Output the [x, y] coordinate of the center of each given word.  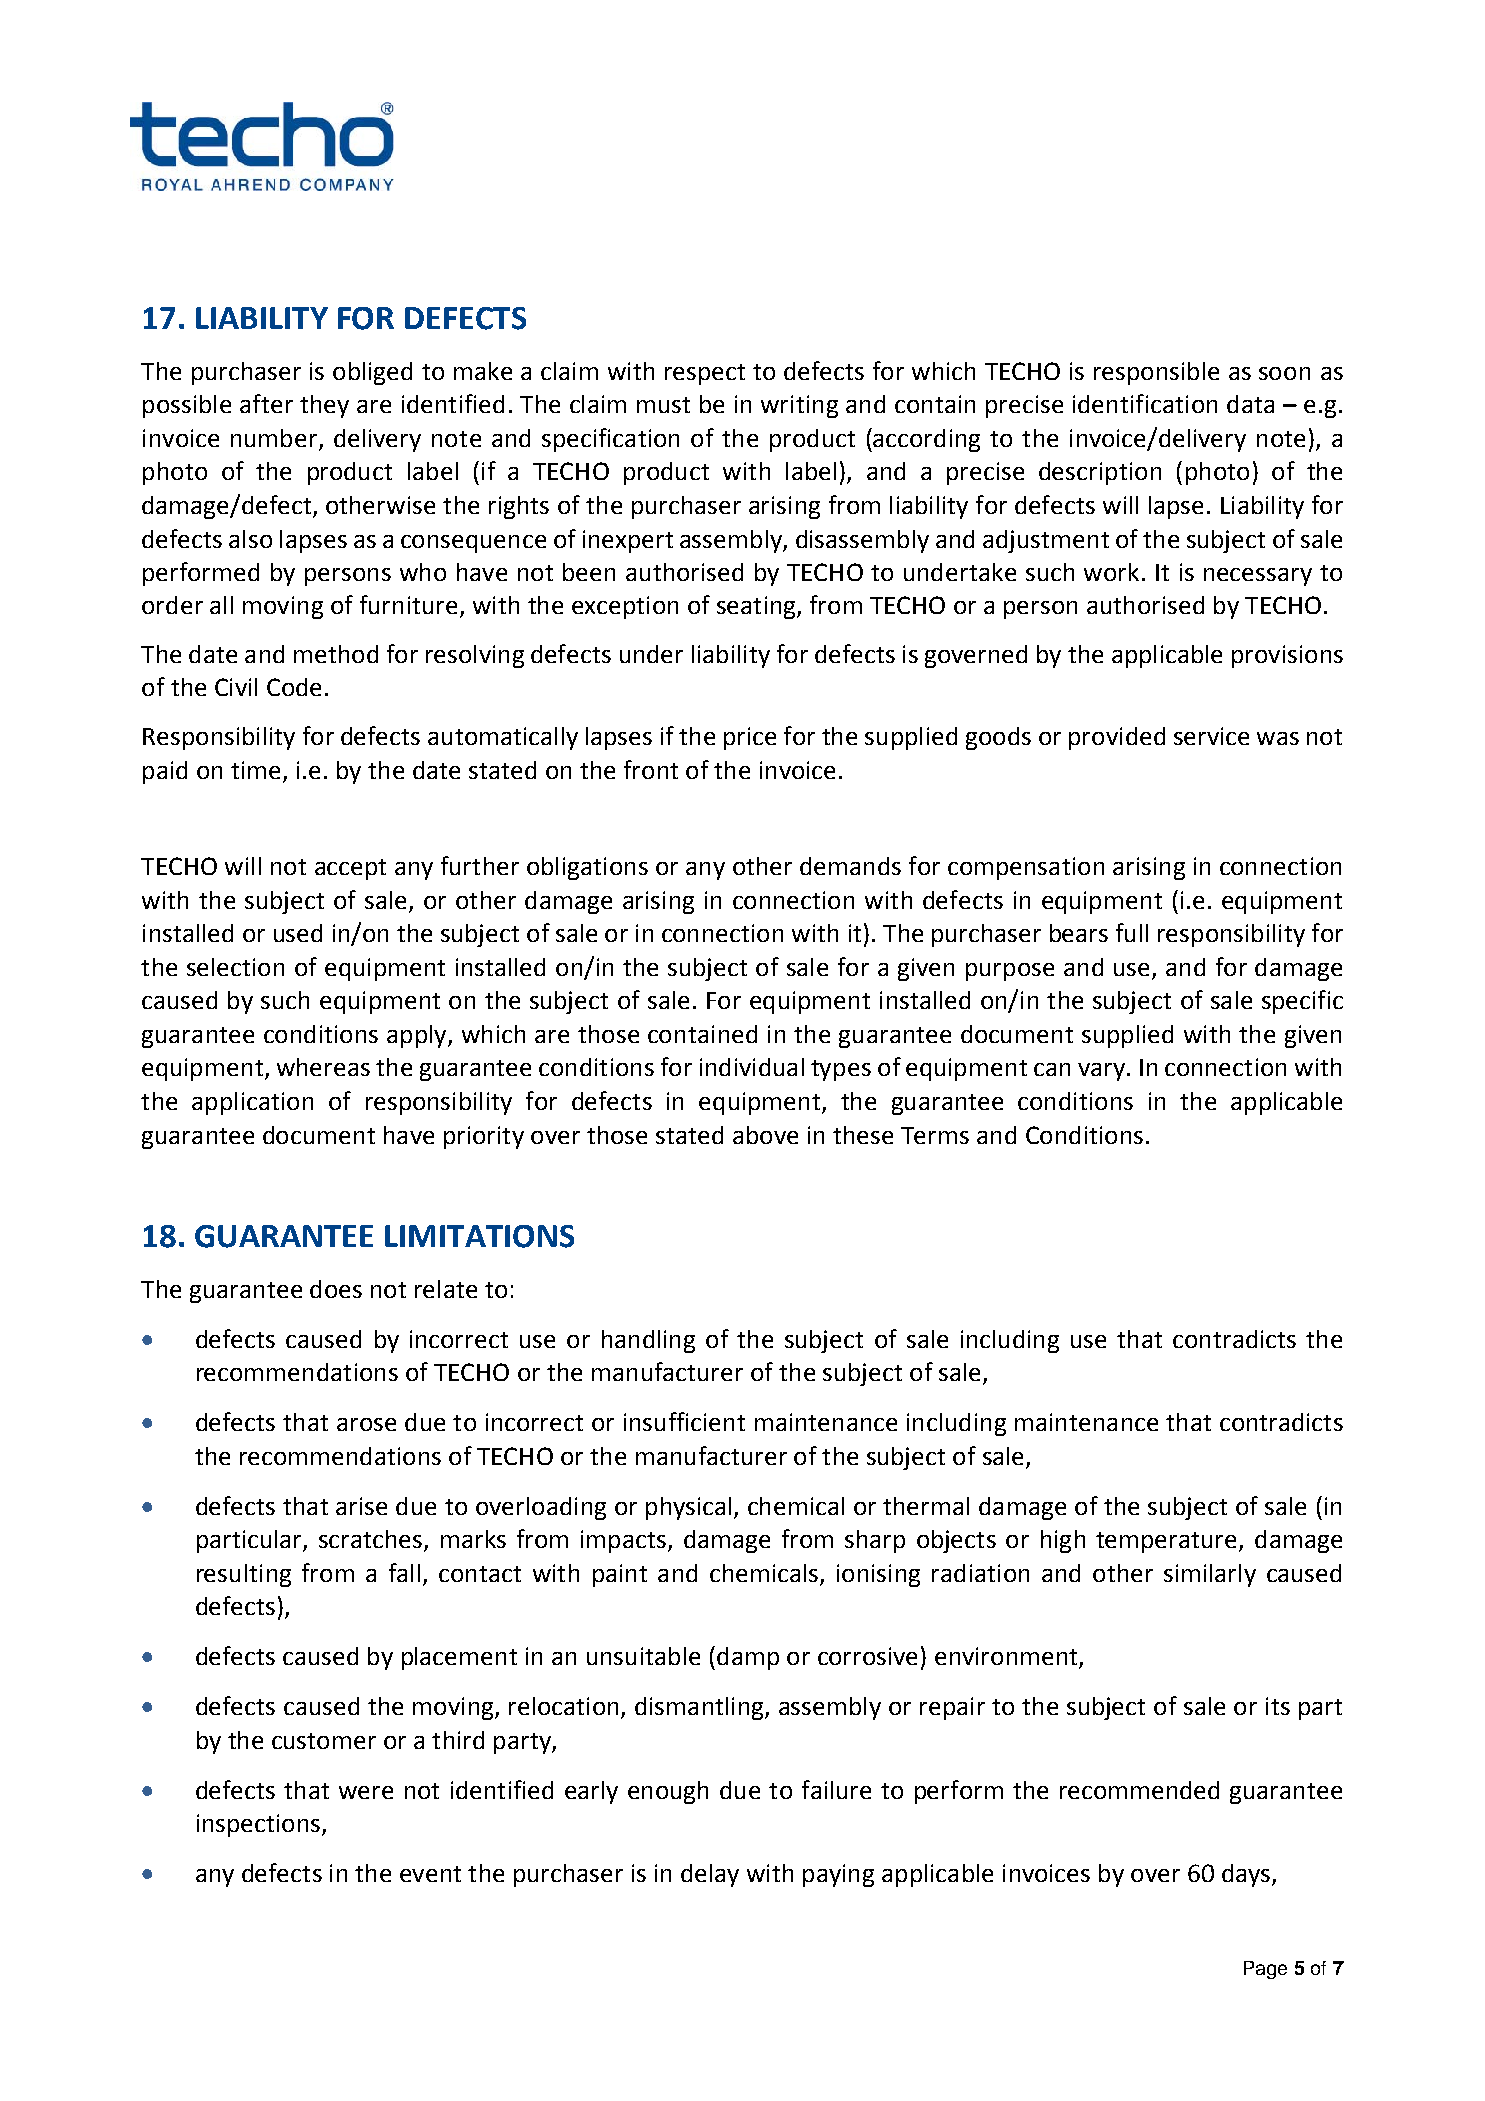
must [663, 405]
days [1247, 1875]
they [324, 406]
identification [1145, 403]
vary [1101, 1072]
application [252, 1103]
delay [710, 1875]
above [765, 1135]
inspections [258, 1825]
